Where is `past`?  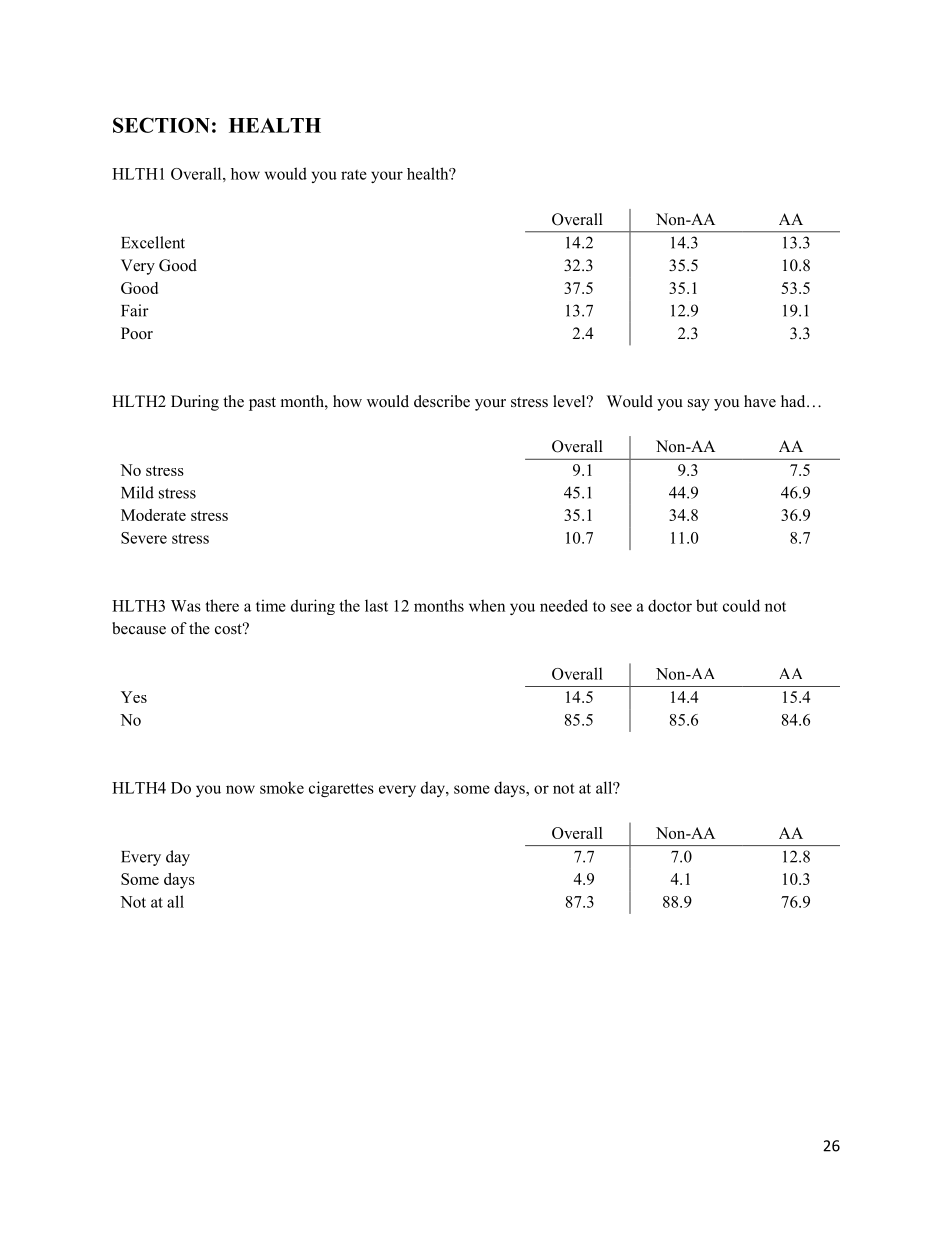
past is located at coordinates (262, 404).
